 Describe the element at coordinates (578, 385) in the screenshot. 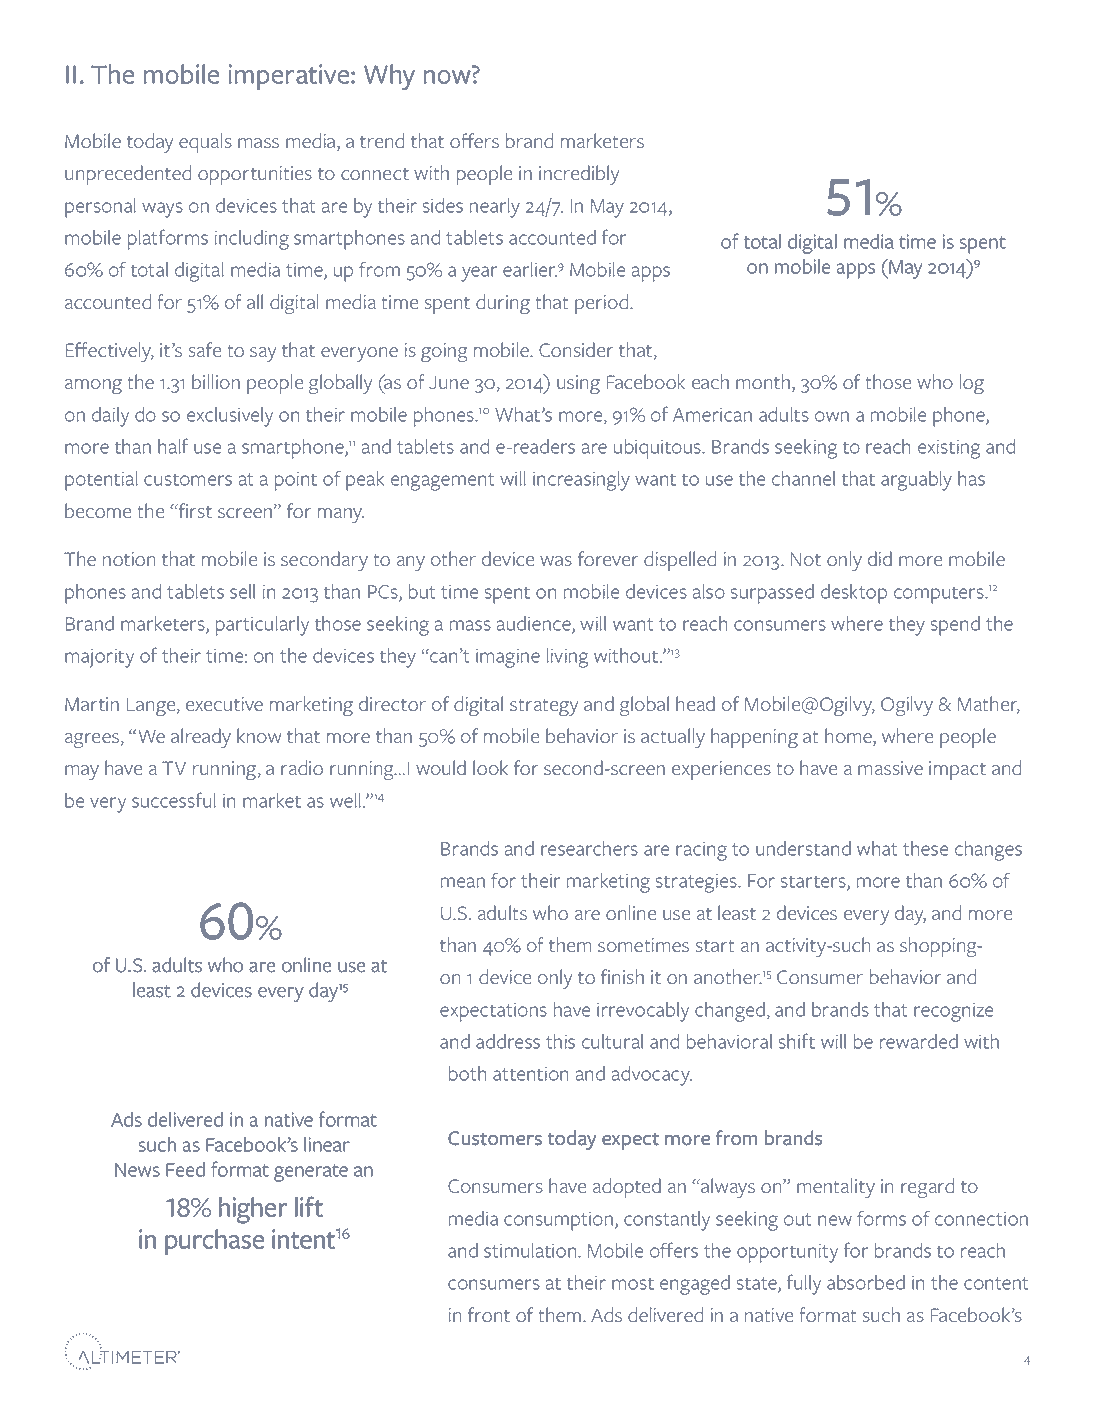

I see `using` at that location.
